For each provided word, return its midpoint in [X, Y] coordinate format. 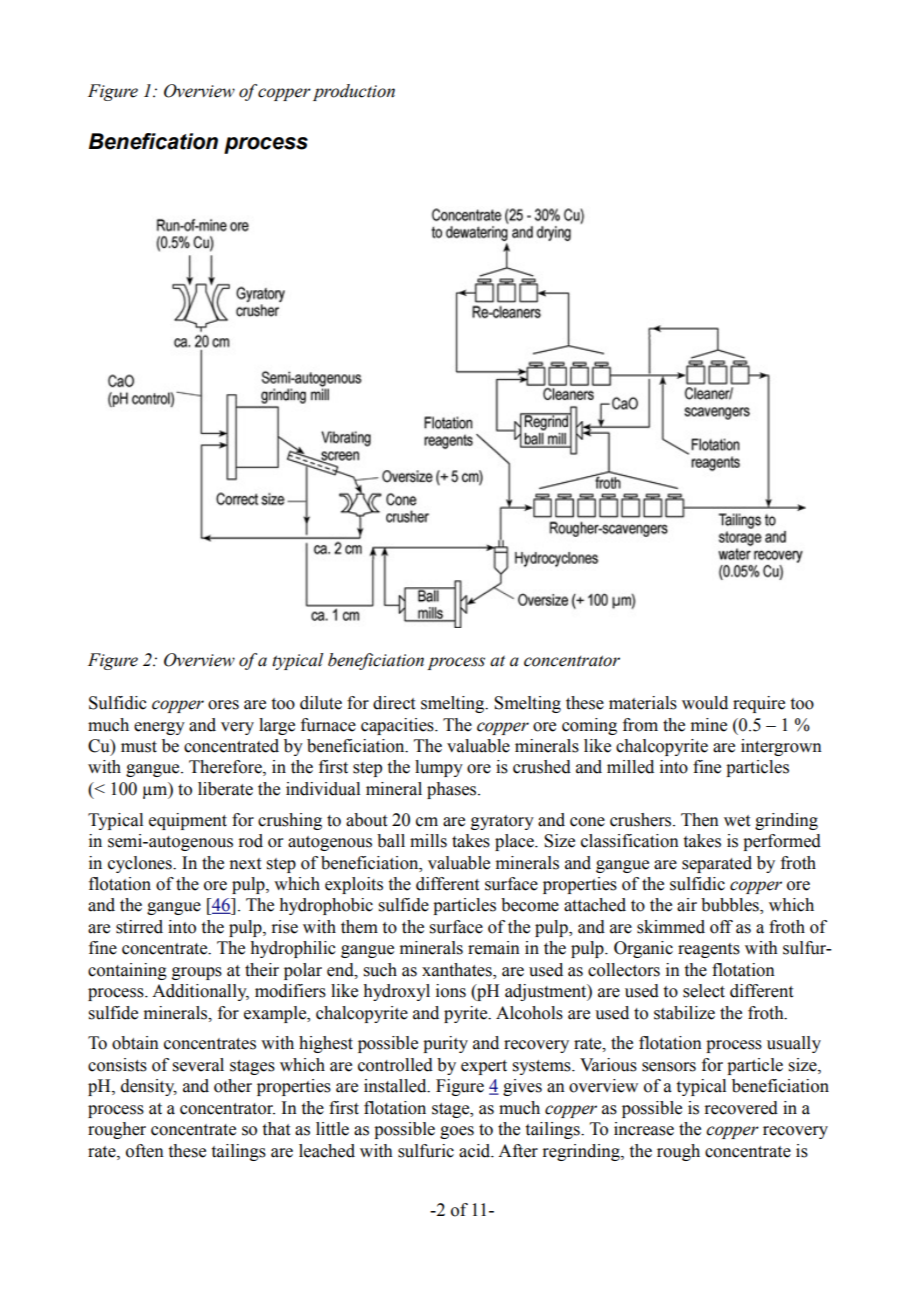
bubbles [731, 906]
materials [643, 703]
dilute [321, 703]
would [705, 703]
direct [394, 703]
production [354, 92]
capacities [398, 726]
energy [159, 728]
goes [457, 1132]
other [233, 1086]
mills [428, 841]
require [759, 704]
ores [223, 705]
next [245, 864]
